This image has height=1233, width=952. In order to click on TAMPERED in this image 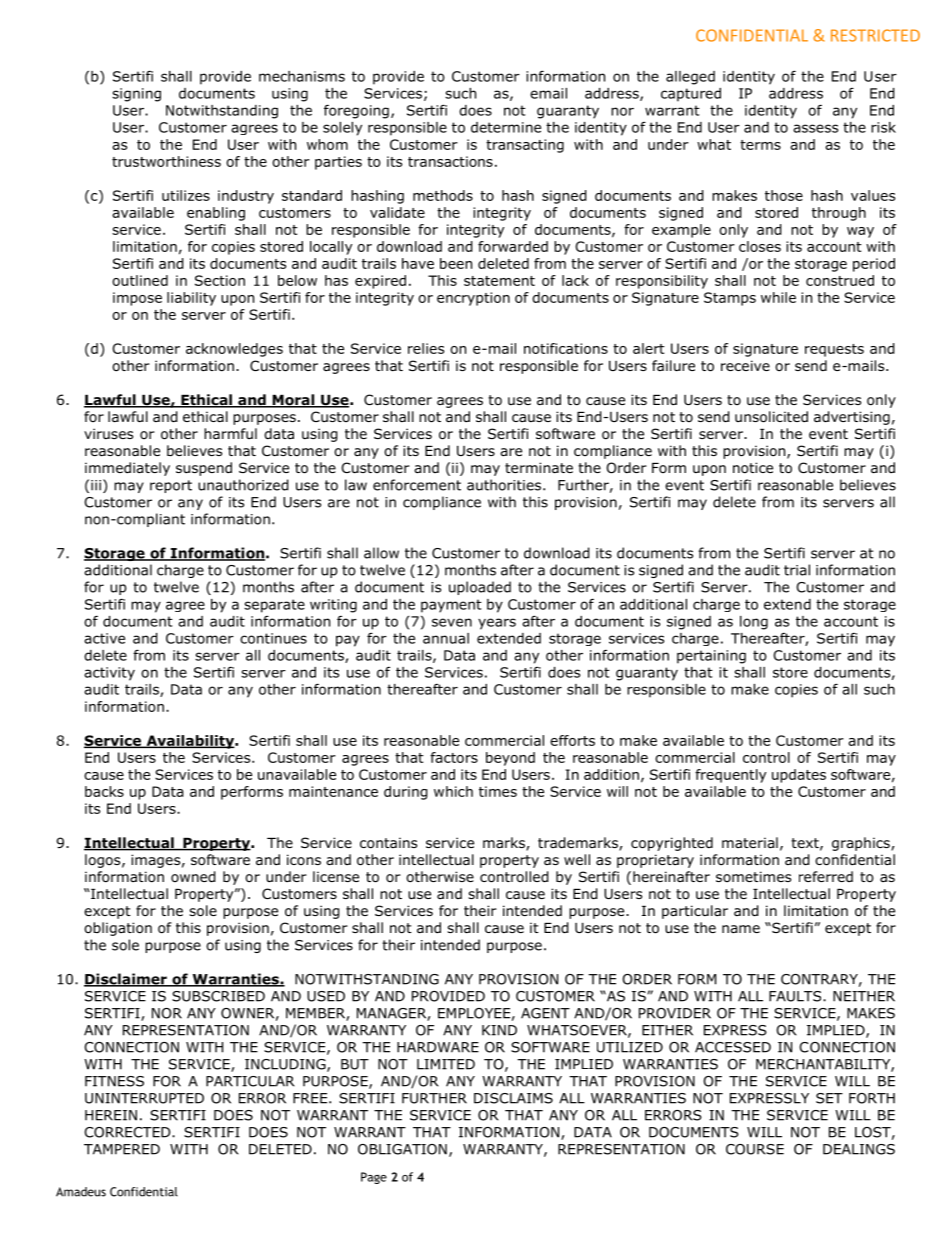, I will do `click(122, 1149)`.
